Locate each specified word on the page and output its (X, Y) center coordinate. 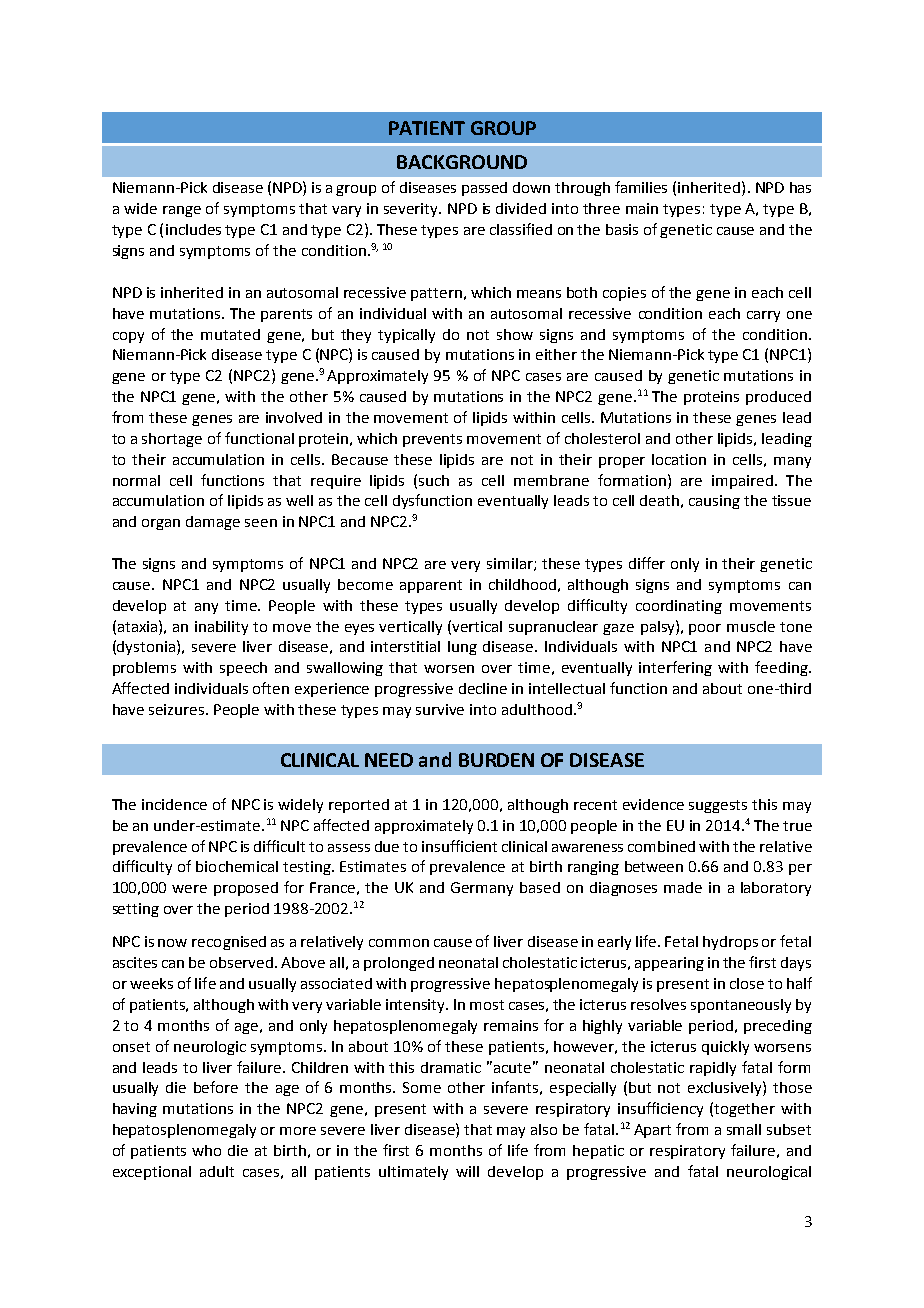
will (467, 1171)
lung (462, 648)
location (679, 459)
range (182, 211)
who (206, 1150)
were (189, 889)
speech (243, 669)
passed (484, 189)
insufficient (459, 846)
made (683, 887)
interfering (675, 668)
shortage (172, 440)
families (641, 187)
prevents (432, 440)
